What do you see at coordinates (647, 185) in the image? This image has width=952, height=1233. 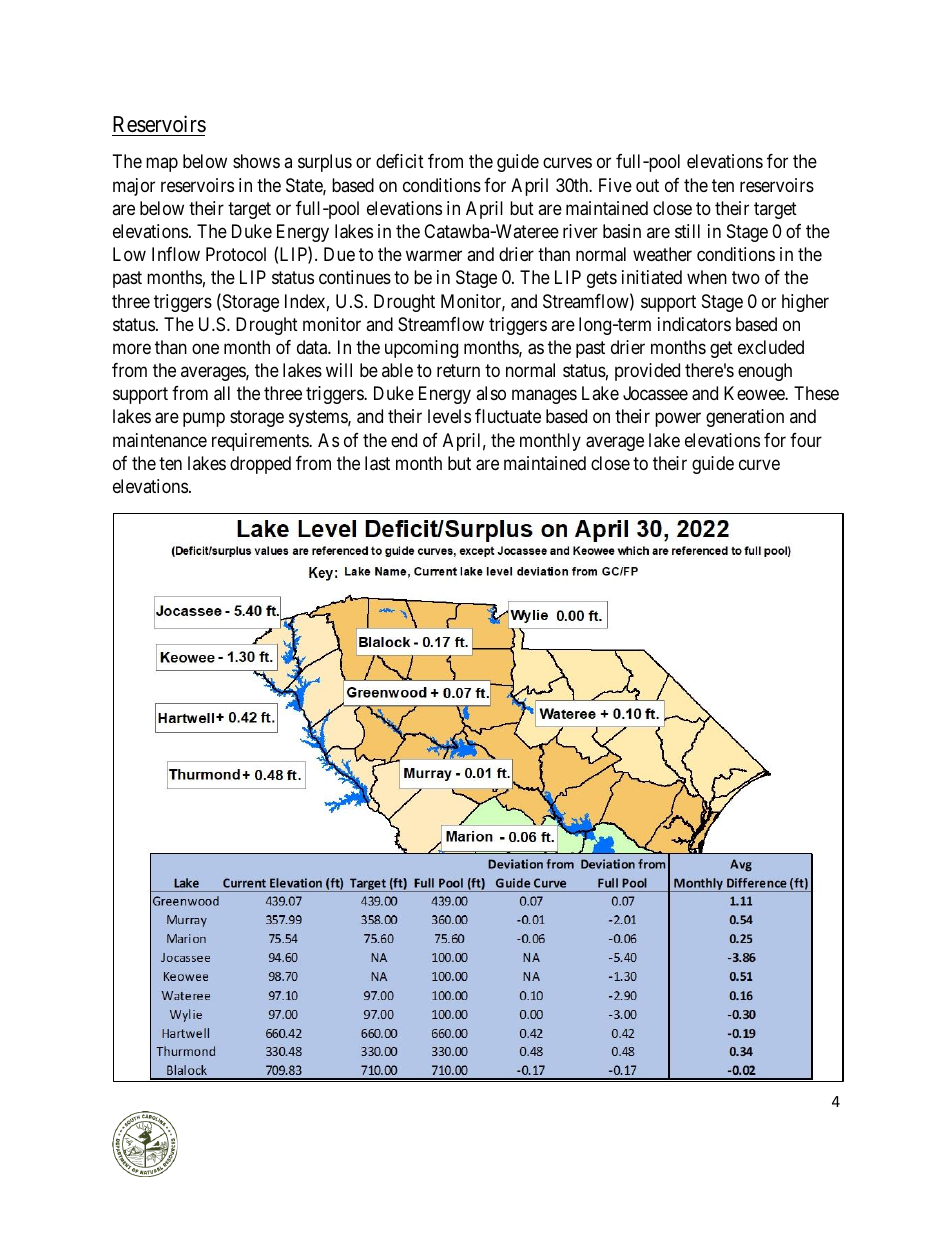 I see `out` at bounding box center [647, 185].
